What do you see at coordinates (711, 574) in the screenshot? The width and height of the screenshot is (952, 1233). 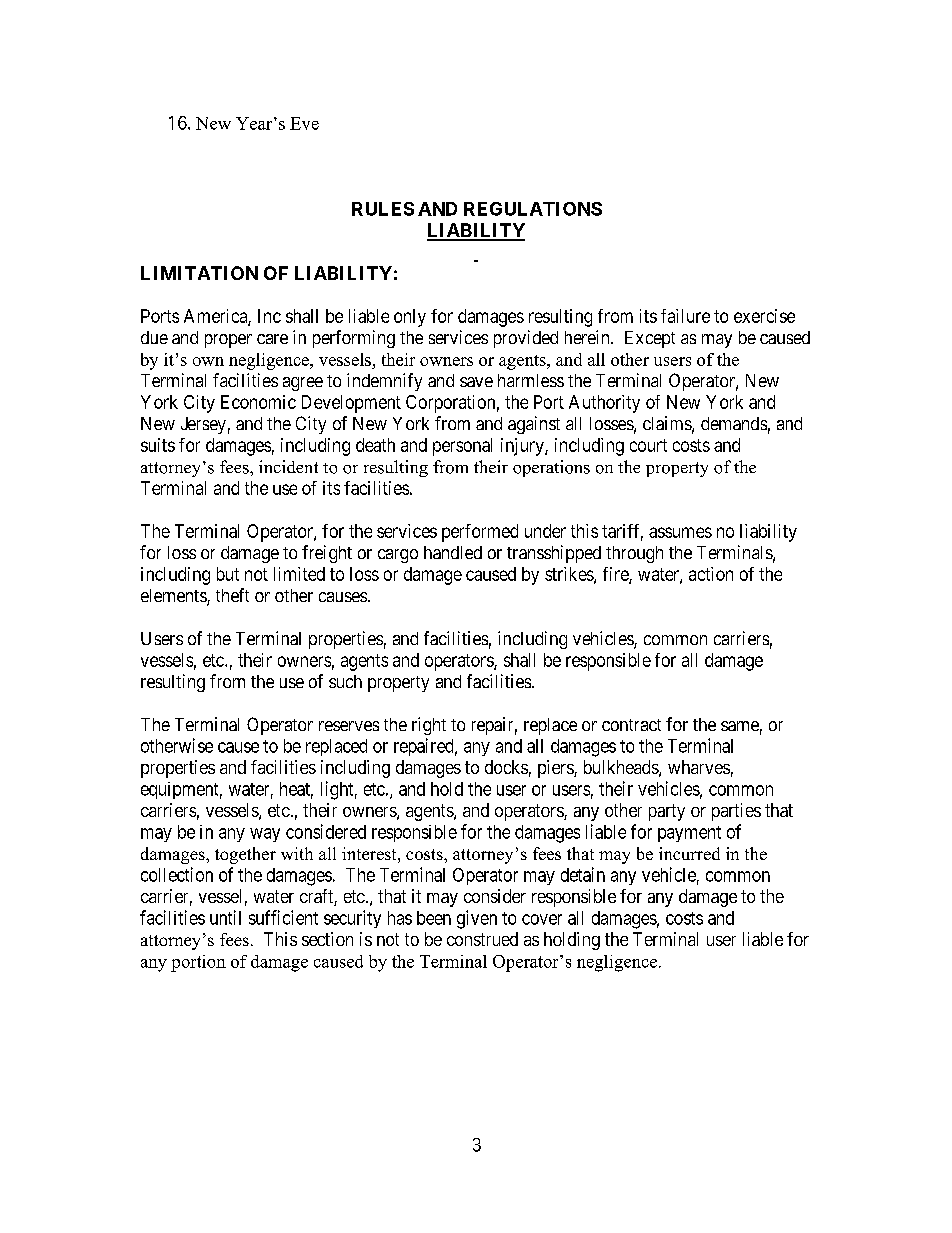 I see `action` at bounding box center [711, 574].
